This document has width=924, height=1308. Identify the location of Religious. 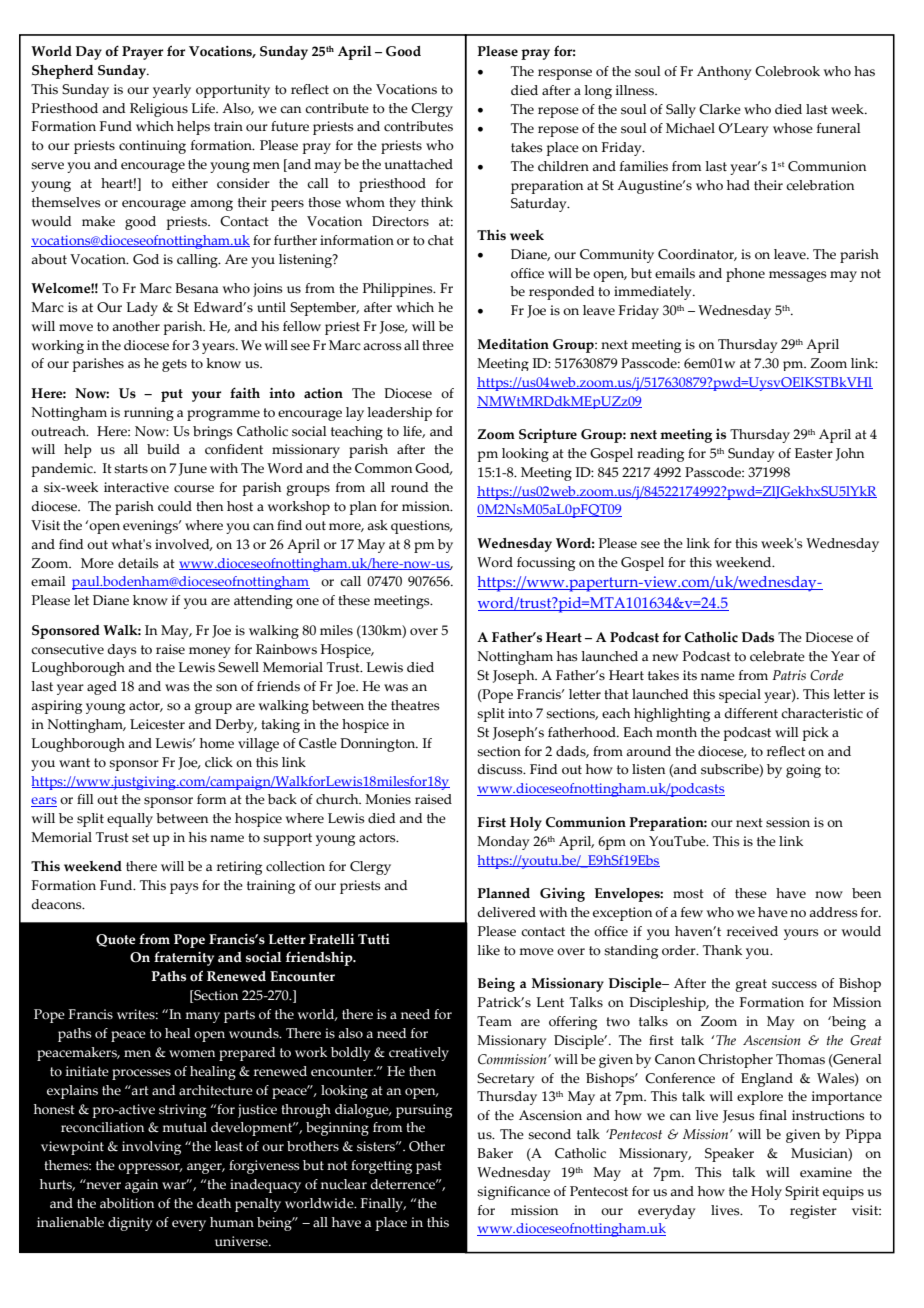
(159, 110).
